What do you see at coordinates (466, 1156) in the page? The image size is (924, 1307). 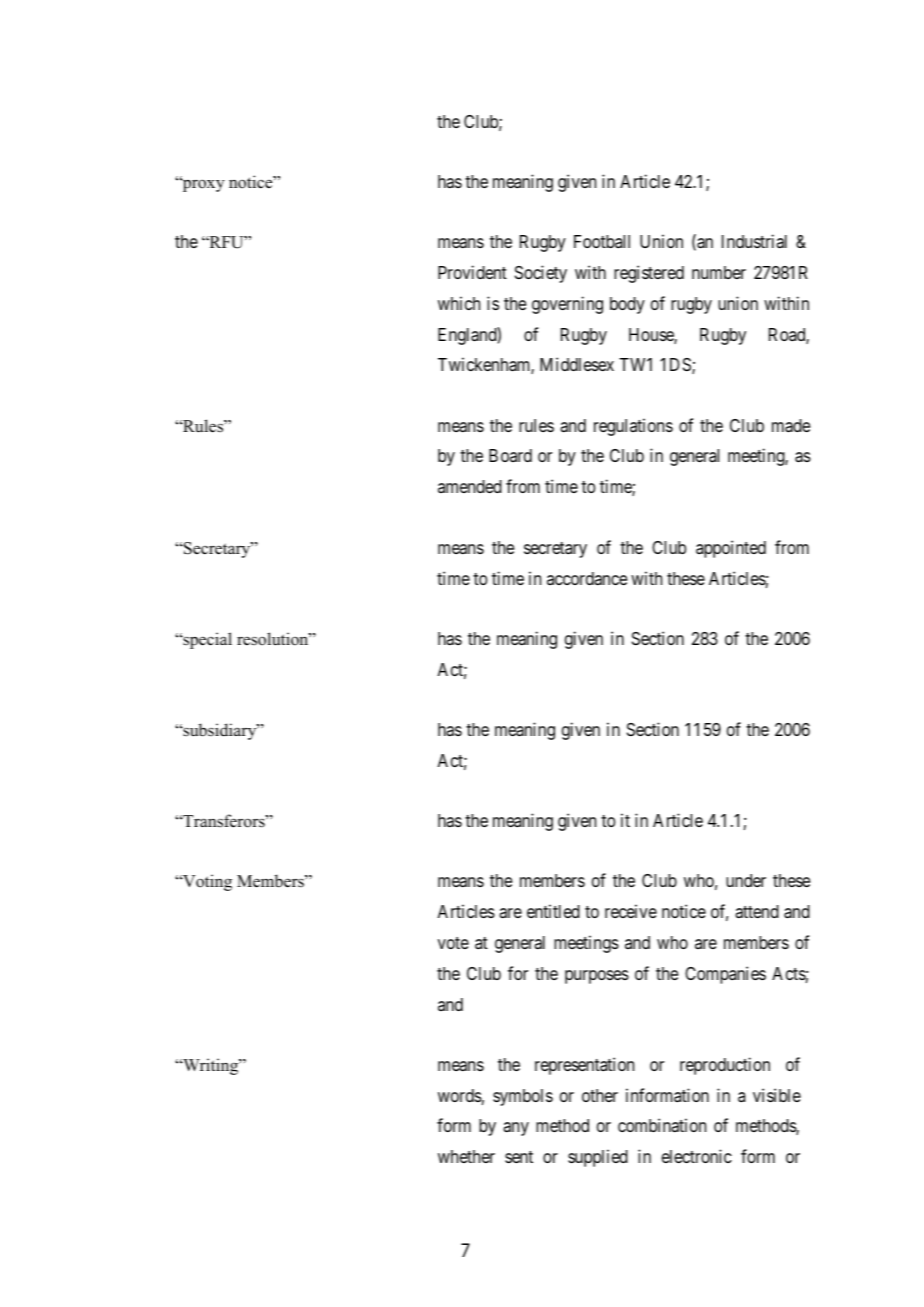 I see `whether` at bounding box center [466, 1156].
